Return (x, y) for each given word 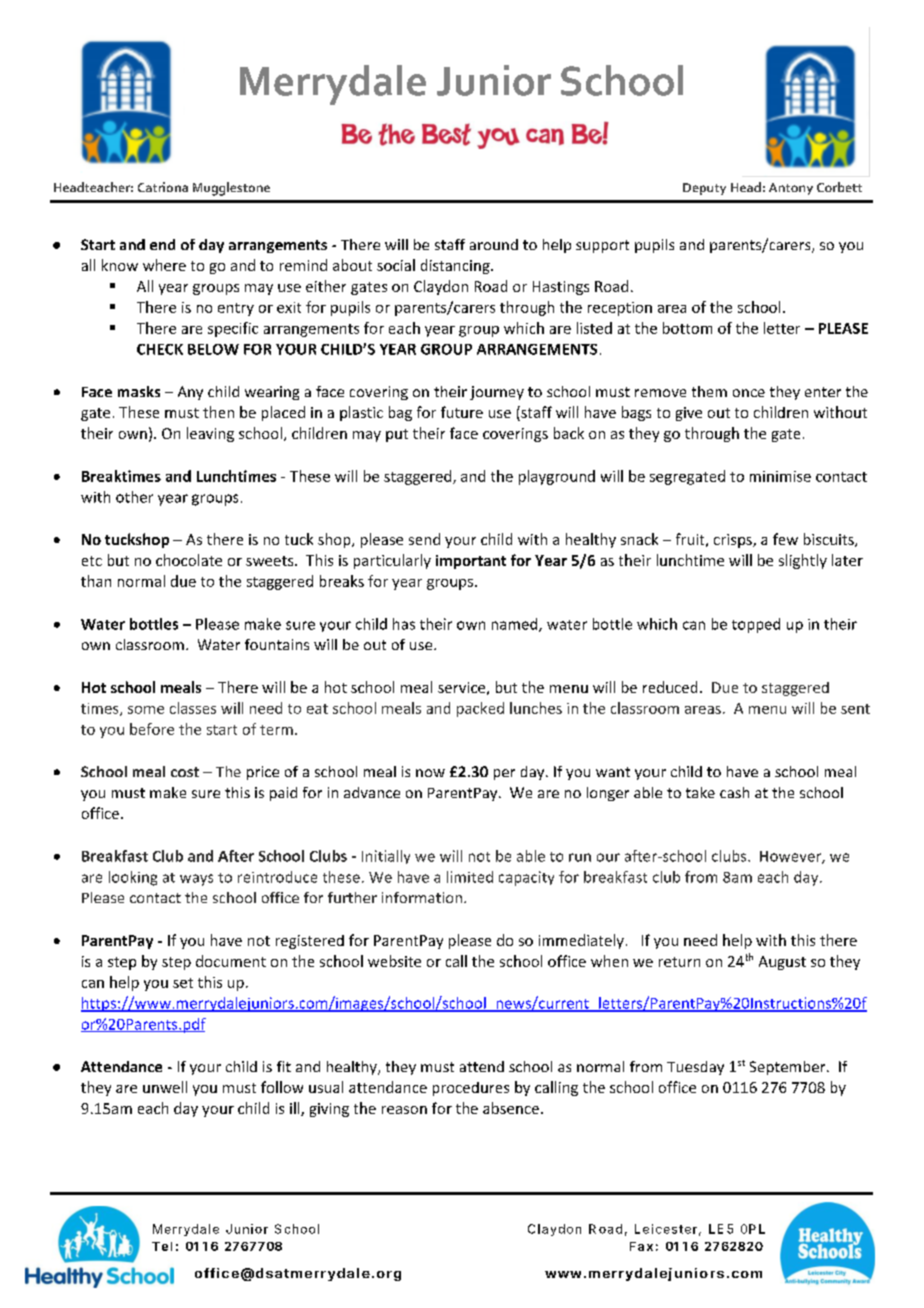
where (164, 265)
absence (511, 1108)
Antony (791, 189)
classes (193, 708)
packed (480, 709)
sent (855, 709)
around (494, 244)
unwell (165, 1087)
